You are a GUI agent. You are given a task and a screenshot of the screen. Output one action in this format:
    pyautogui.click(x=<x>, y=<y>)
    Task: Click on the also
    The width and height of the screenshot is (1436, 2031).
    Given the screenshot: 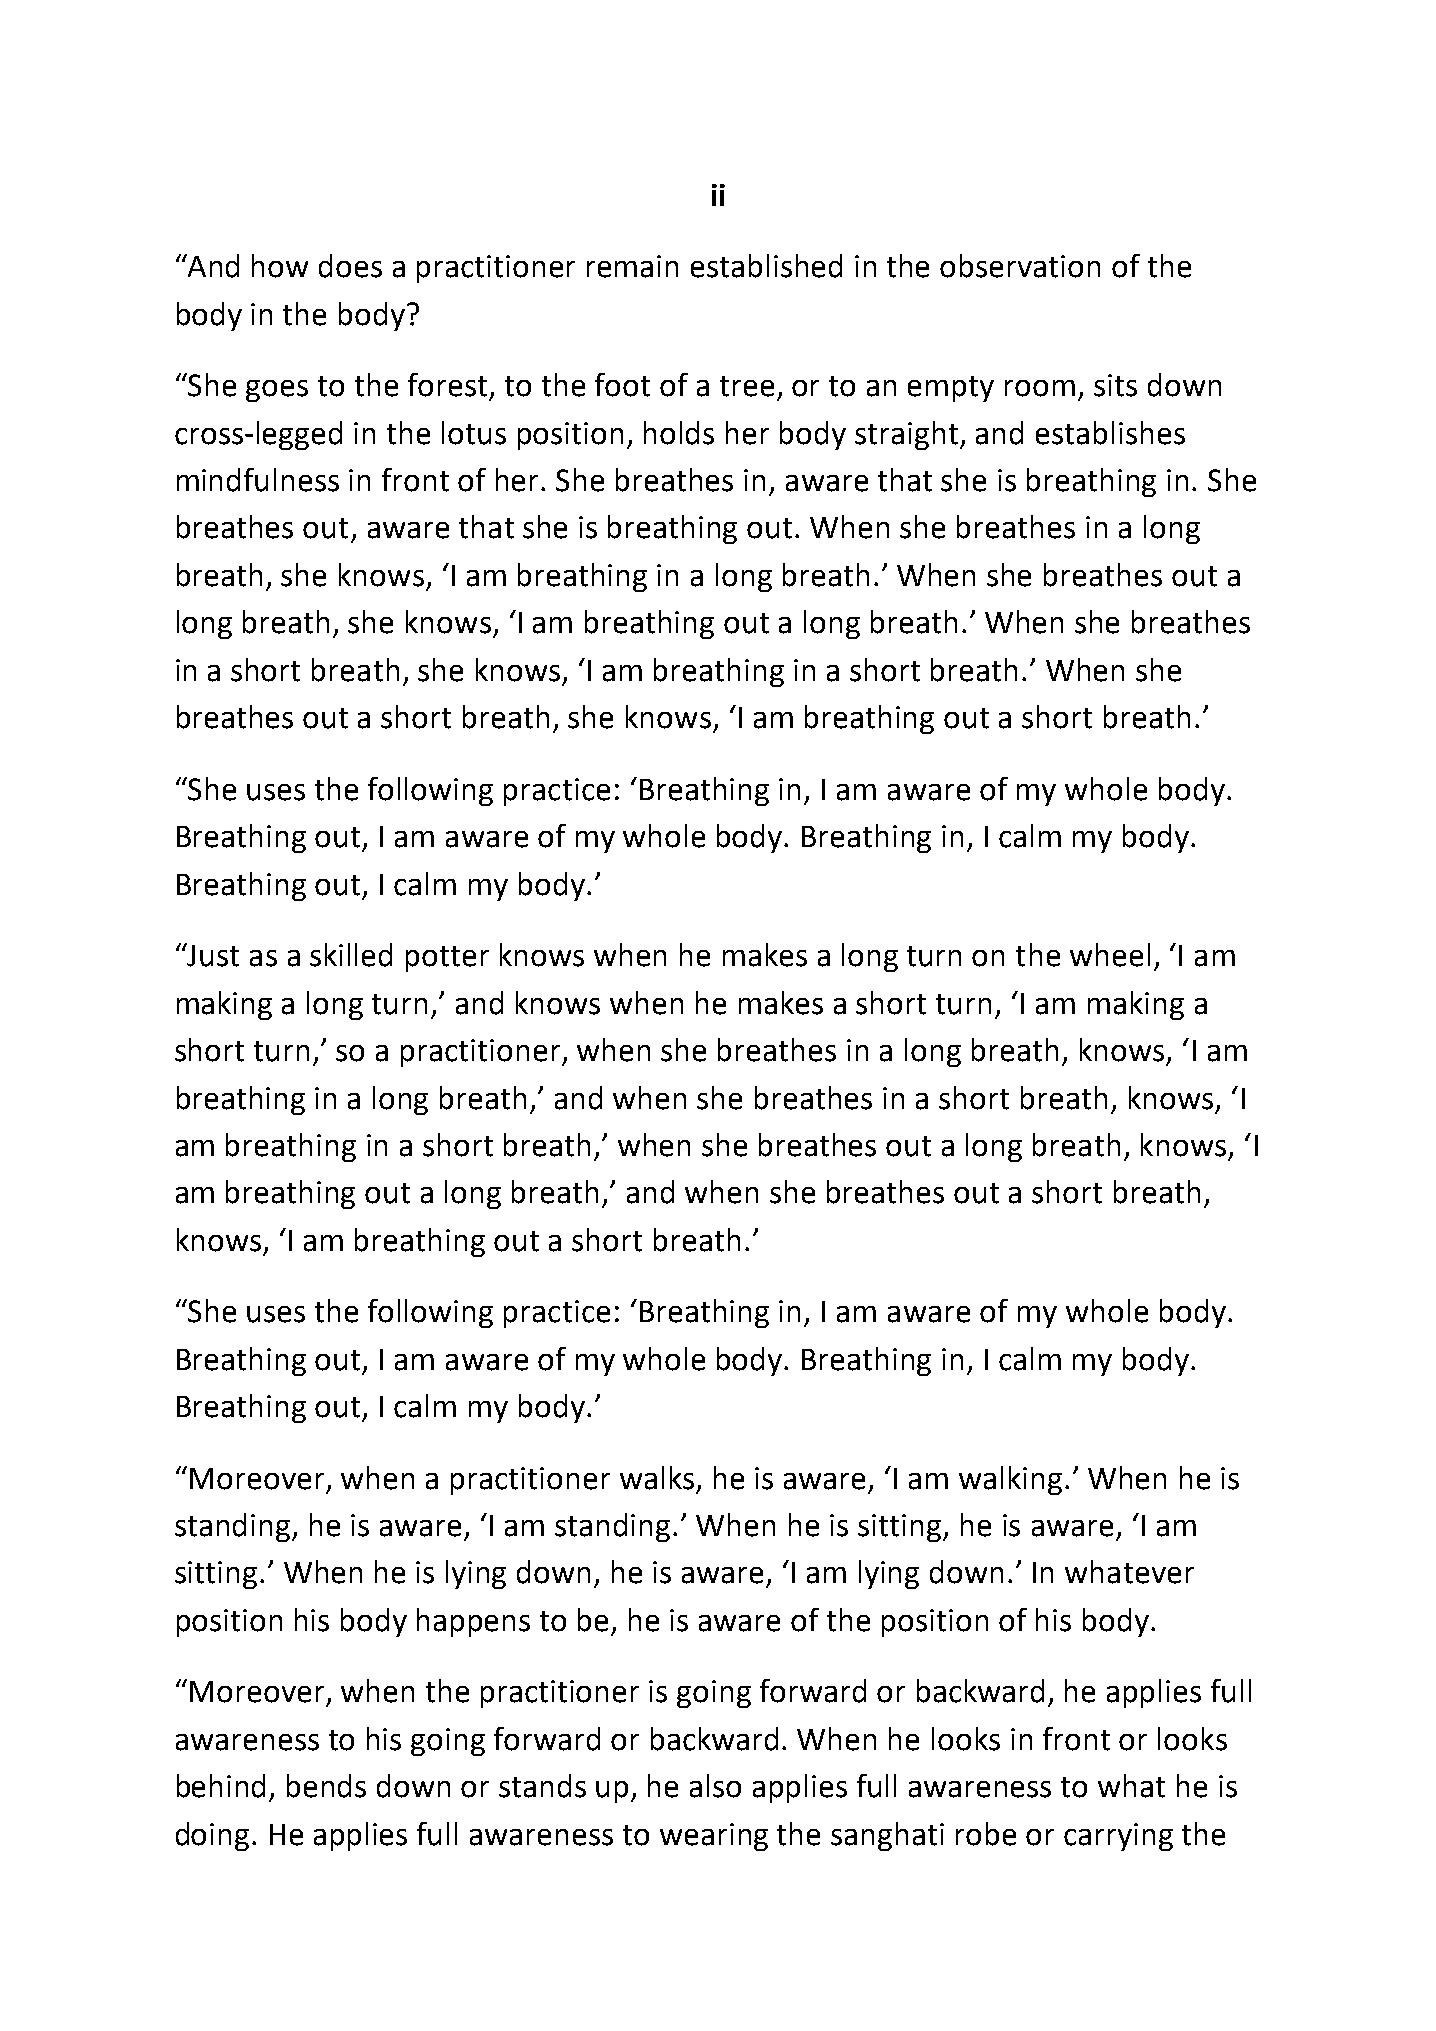 What is the action you would take?
    pyautogui.click(x=715, y=1786)
